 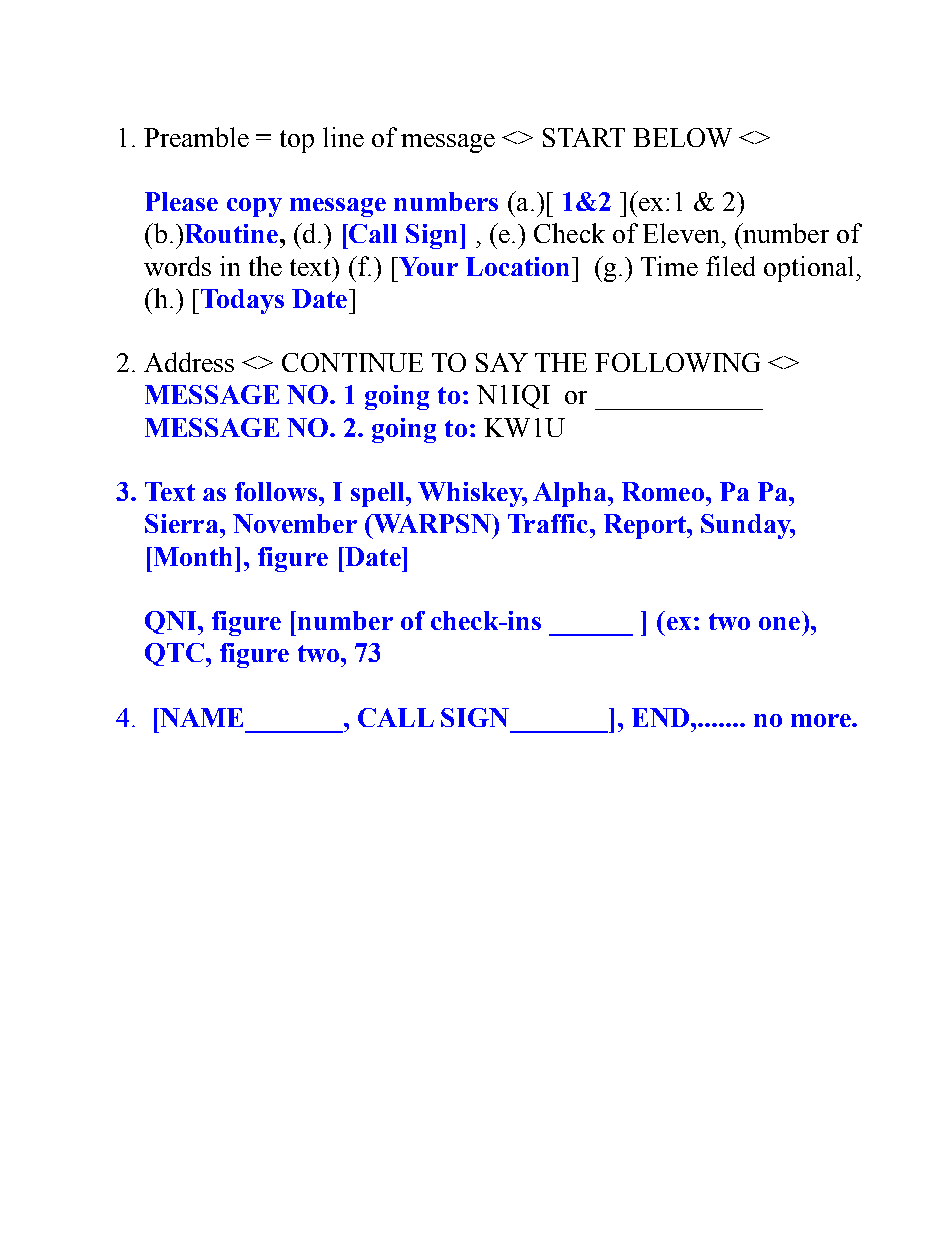 What do you see at coordinates (663, 491) in the image?
I see `Romeo` at bounding box center [663, 491].
